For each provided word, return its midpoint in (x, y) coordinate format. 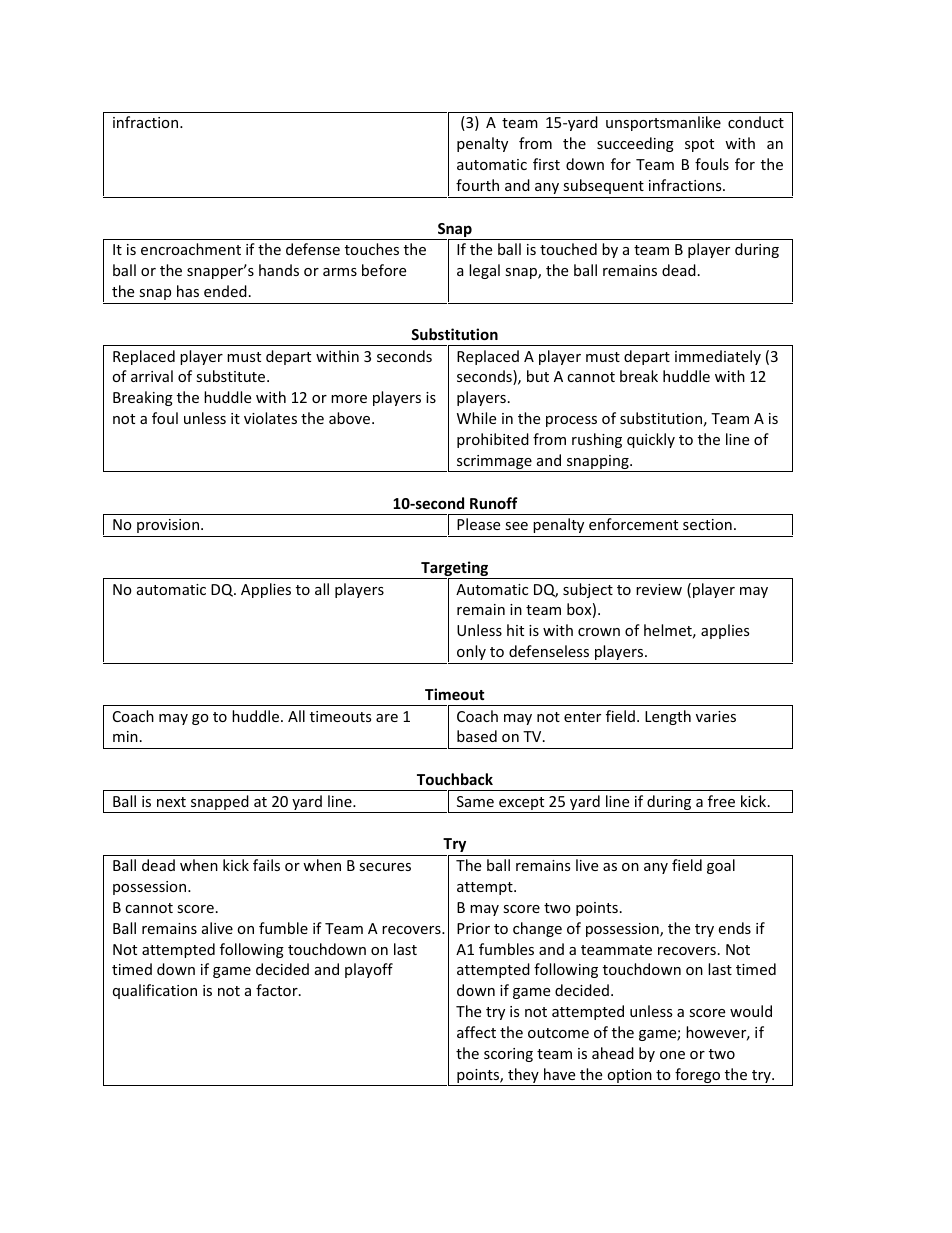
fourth (477, 185)
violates (270, 418)
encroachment (191, 249)
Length (668, 717)
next (171, 802)
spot (699, 145)
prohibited (493, 440)
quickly (651, 440)
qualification (155, 991)
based (477, 736)
